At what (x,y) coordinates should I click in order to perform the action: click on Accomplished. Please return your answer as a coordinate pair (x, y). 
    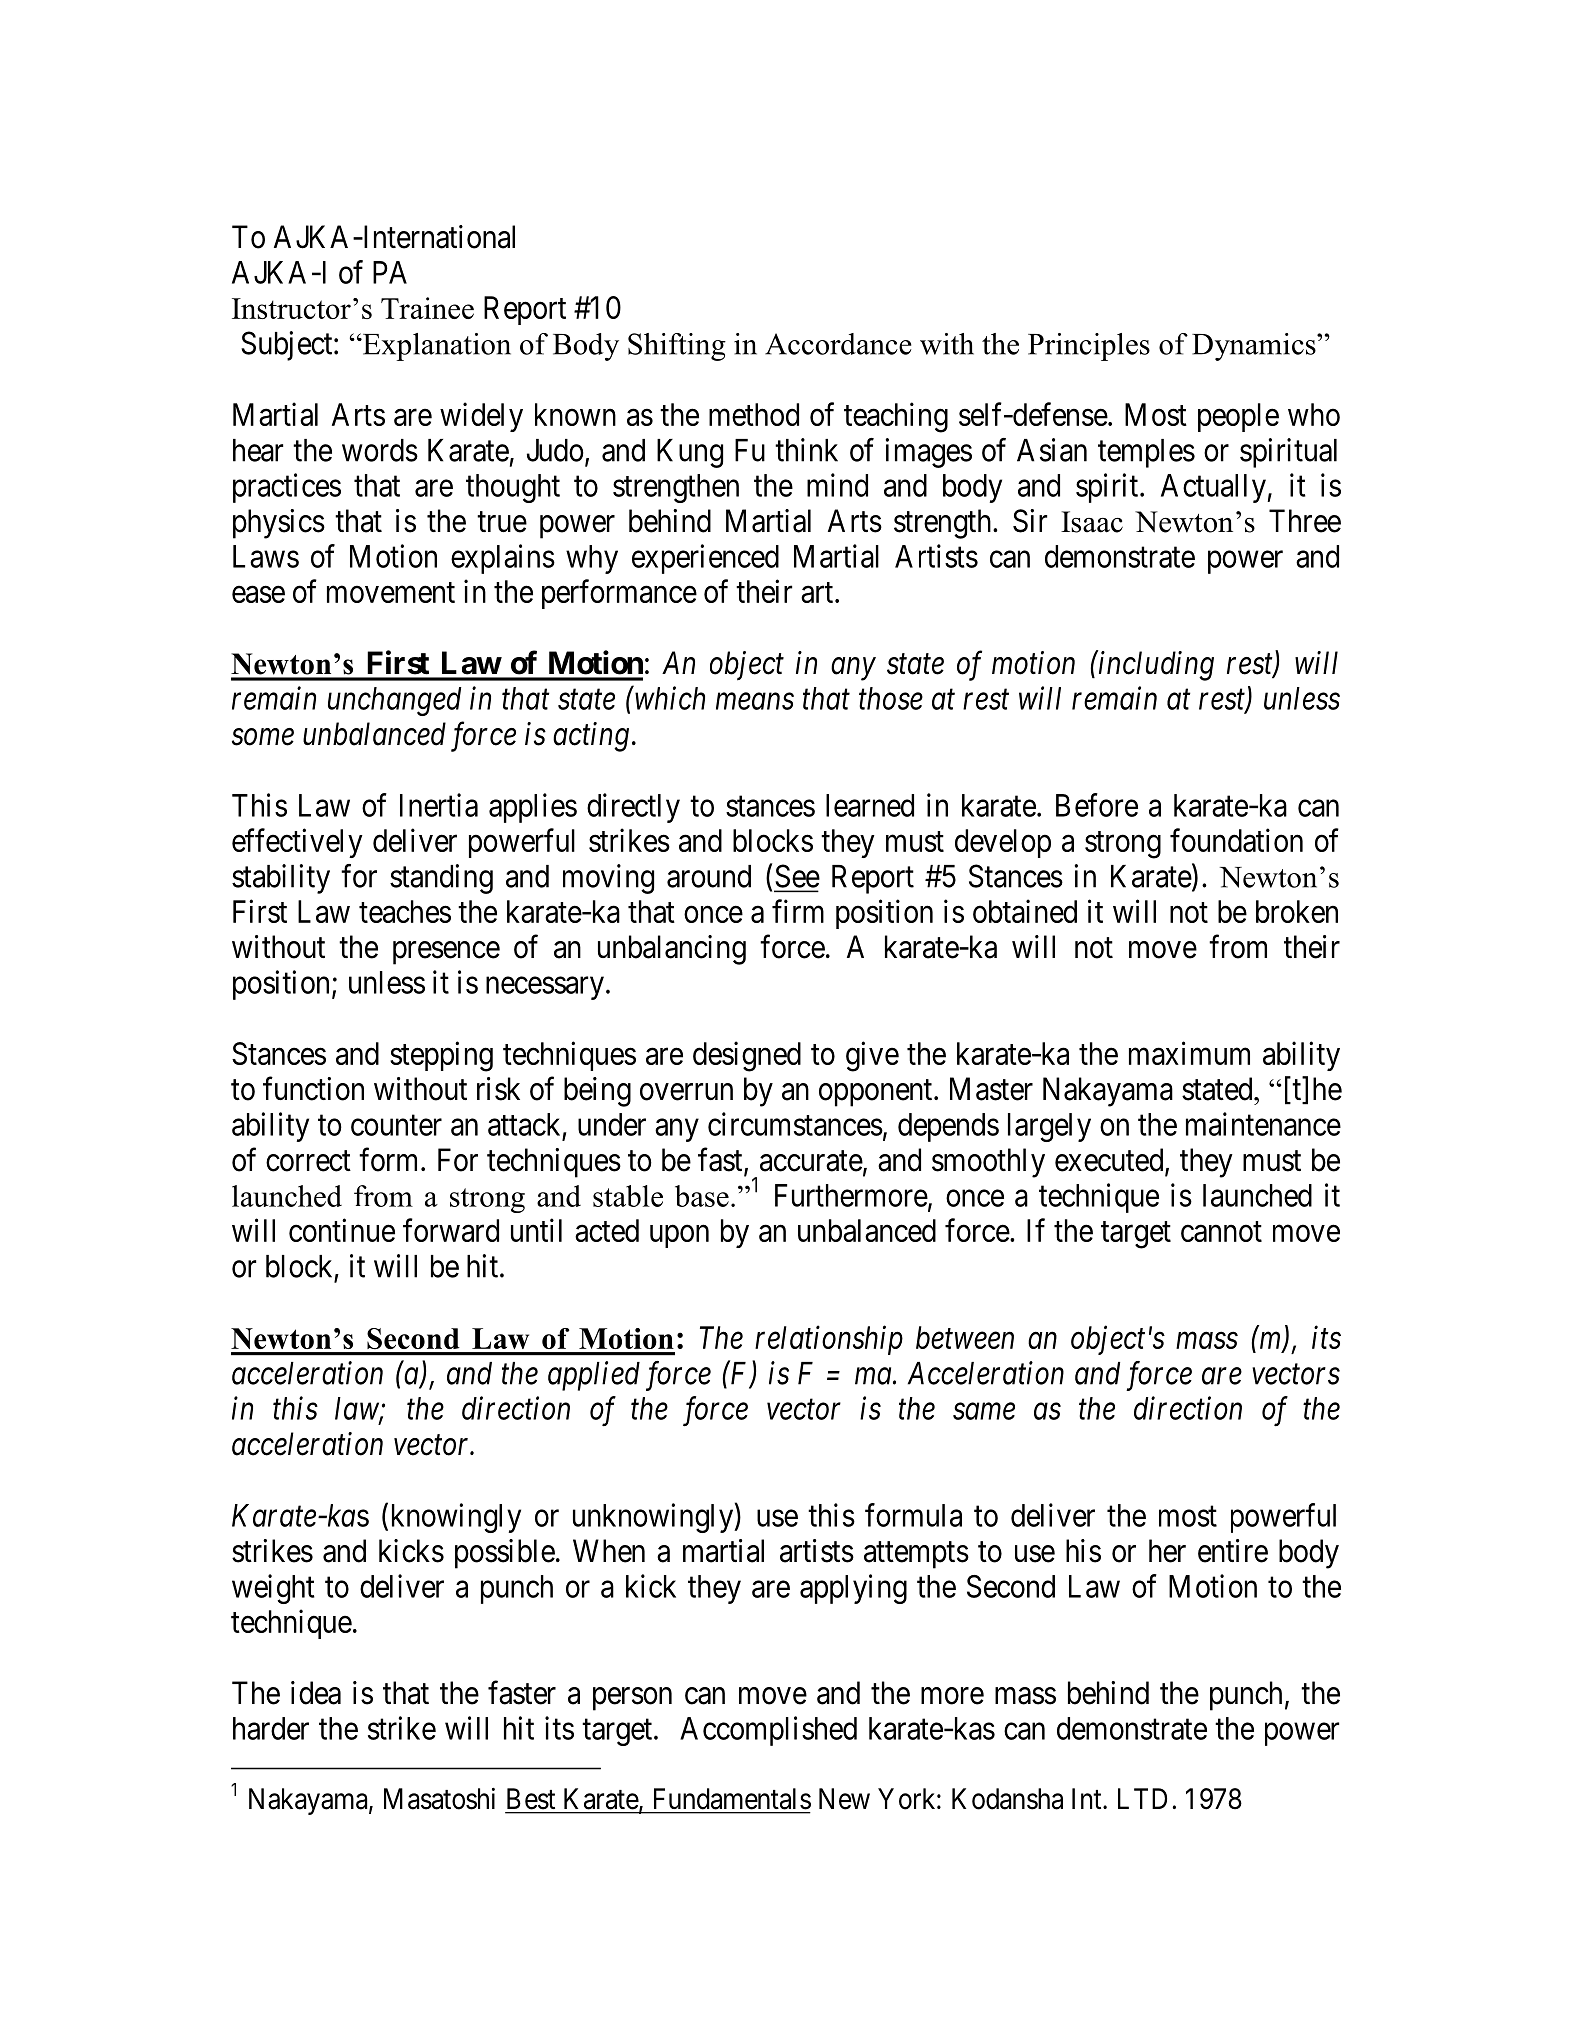
    Looking at the image, I should click on (768, 1731).
